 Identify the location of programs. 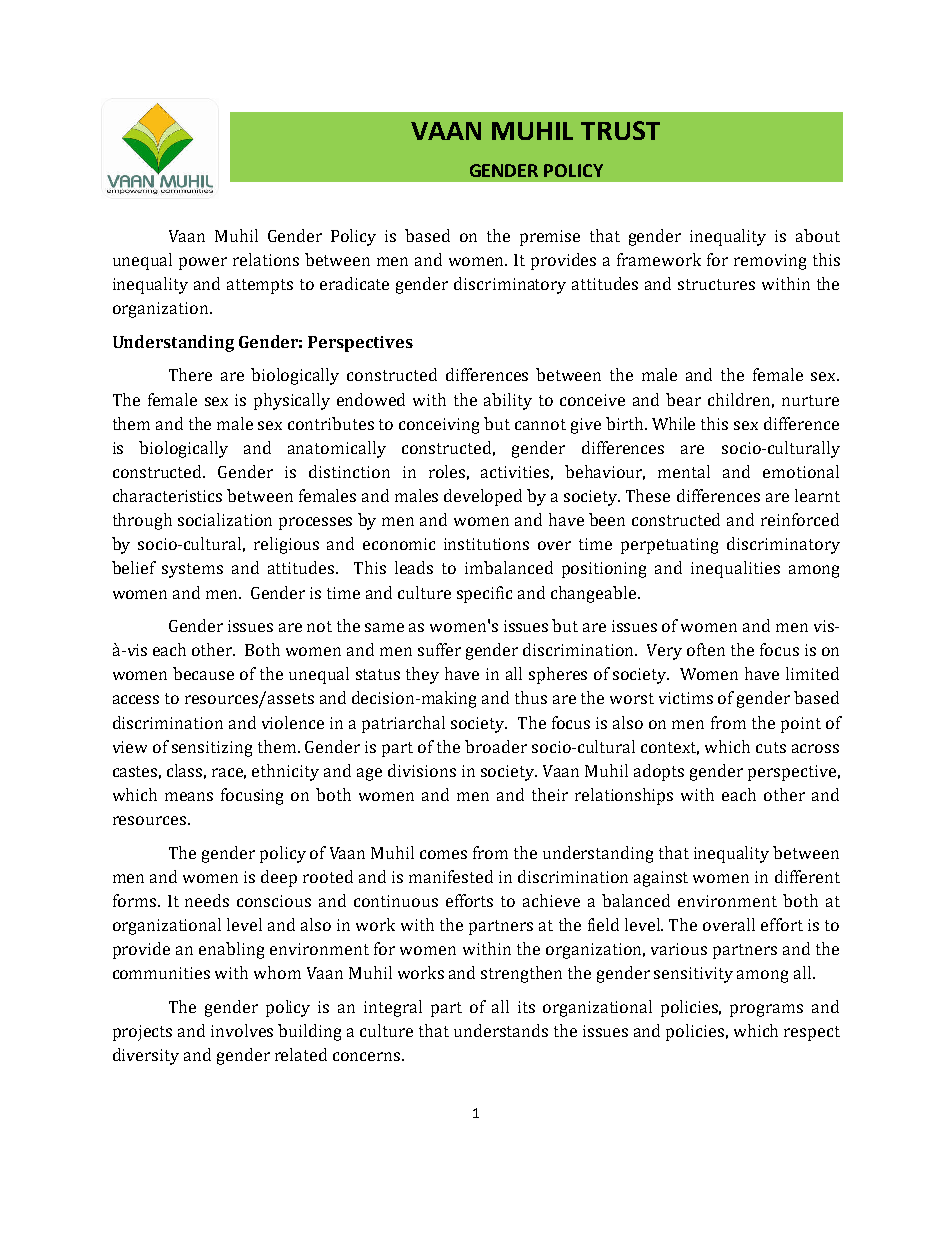
(766, 1010).
